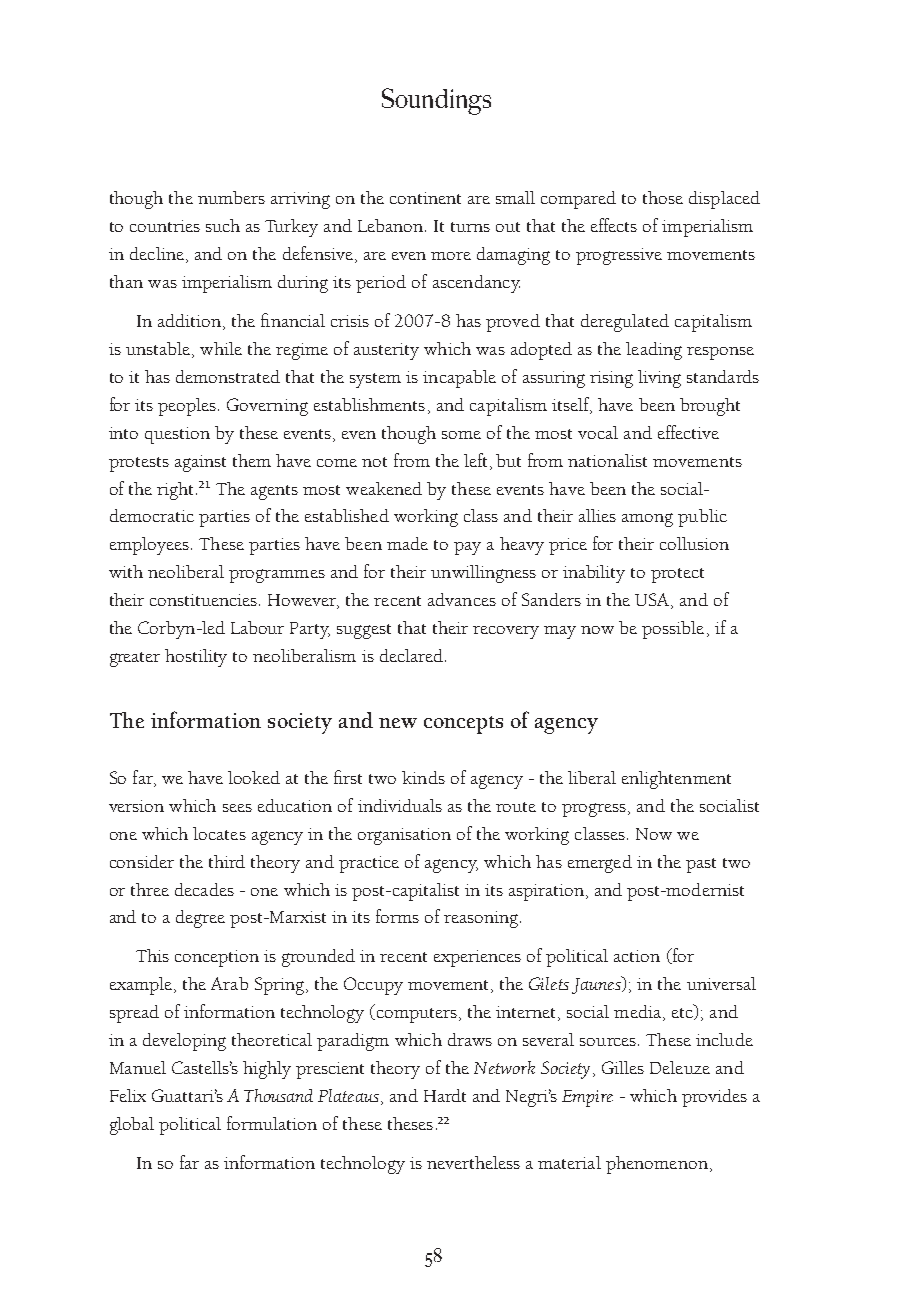 Image resolution: width=924 pixels, height=1305 pixels. I want to click on global, so click(132, 1126).
